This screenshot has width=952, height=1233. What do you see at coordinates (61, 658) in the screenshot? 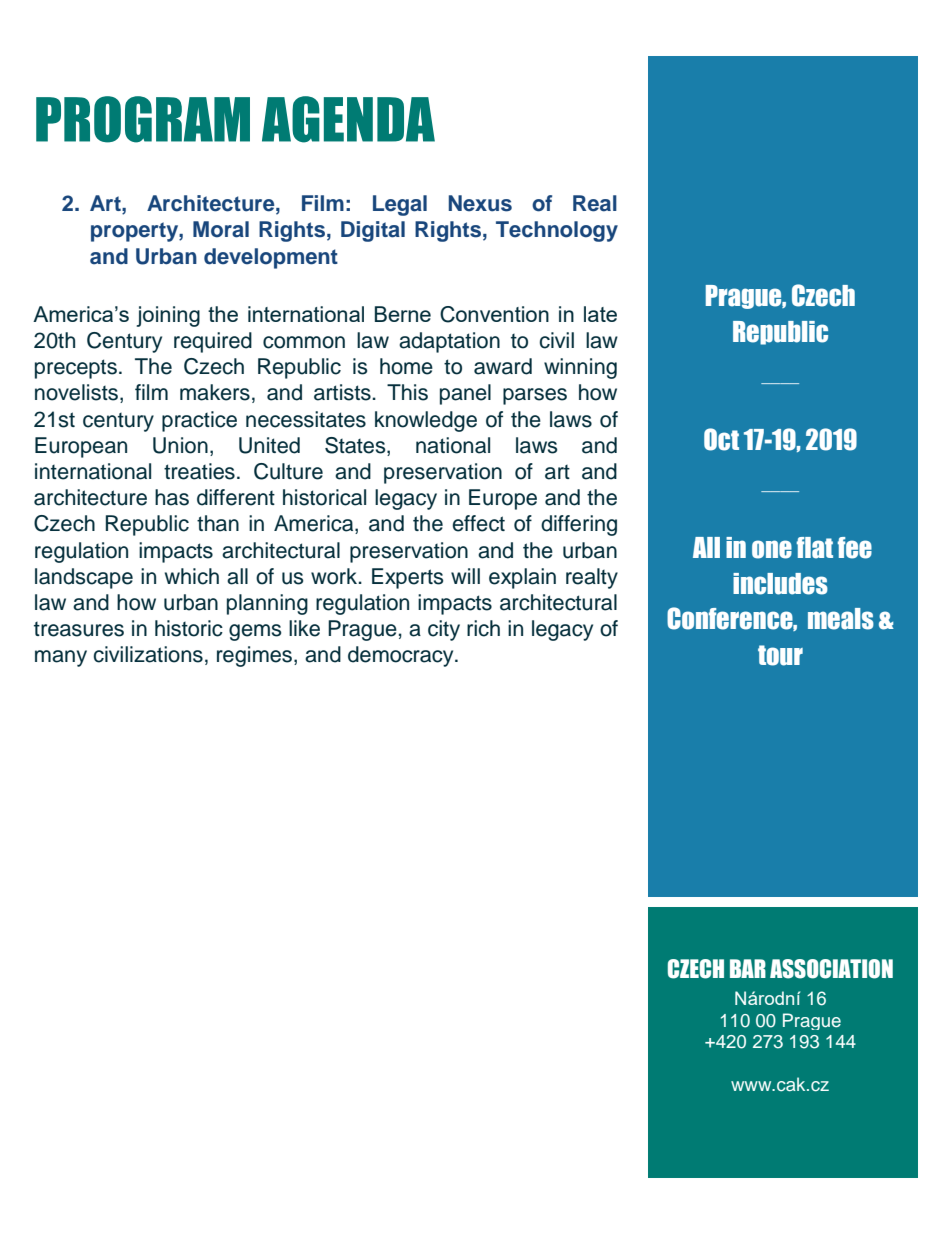
I see `many` at bounding box center [61, 658].
